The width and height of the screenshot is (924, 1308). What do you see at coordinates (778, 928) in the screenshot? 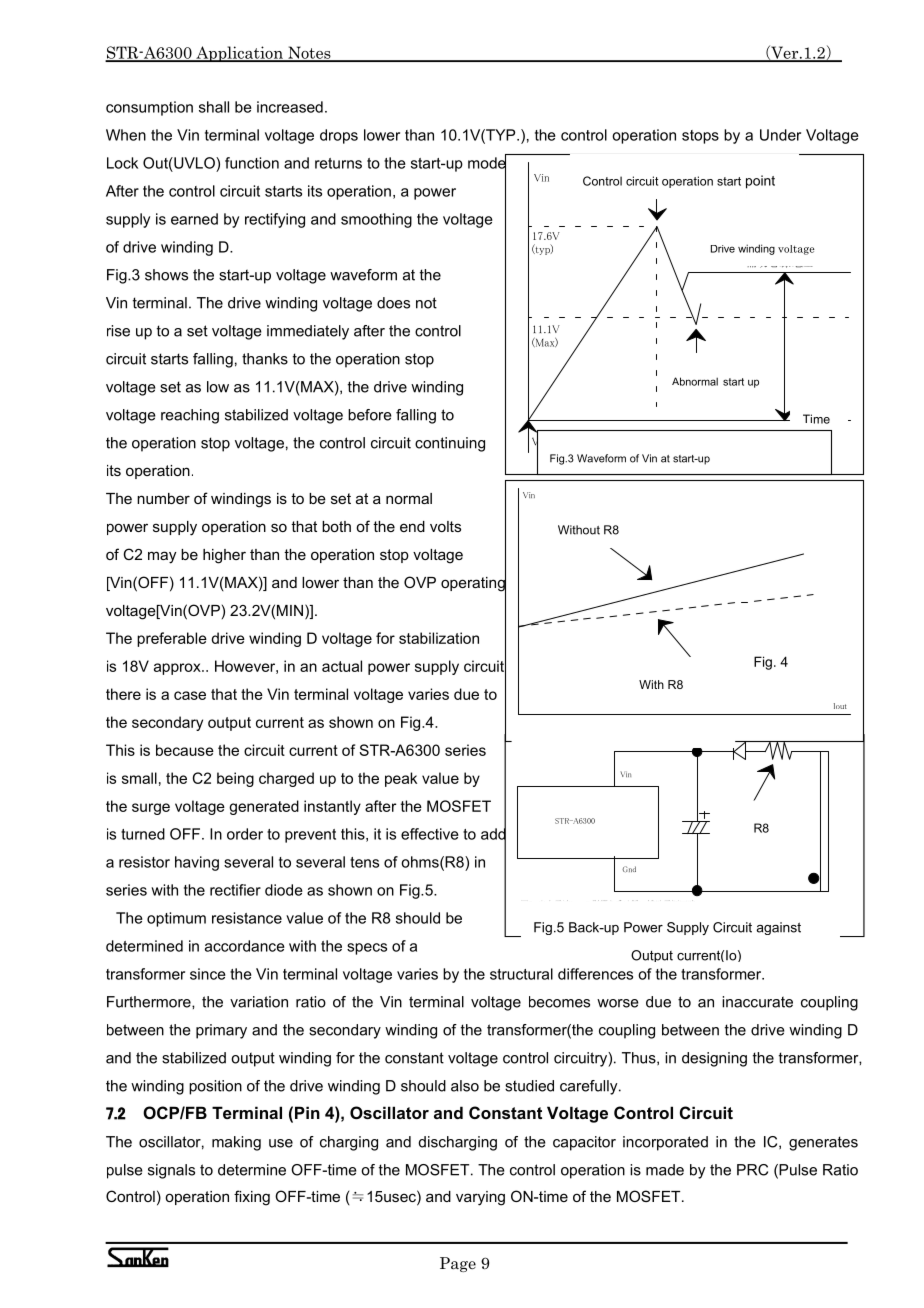
I see `against` at bounding box center [778, 928].
